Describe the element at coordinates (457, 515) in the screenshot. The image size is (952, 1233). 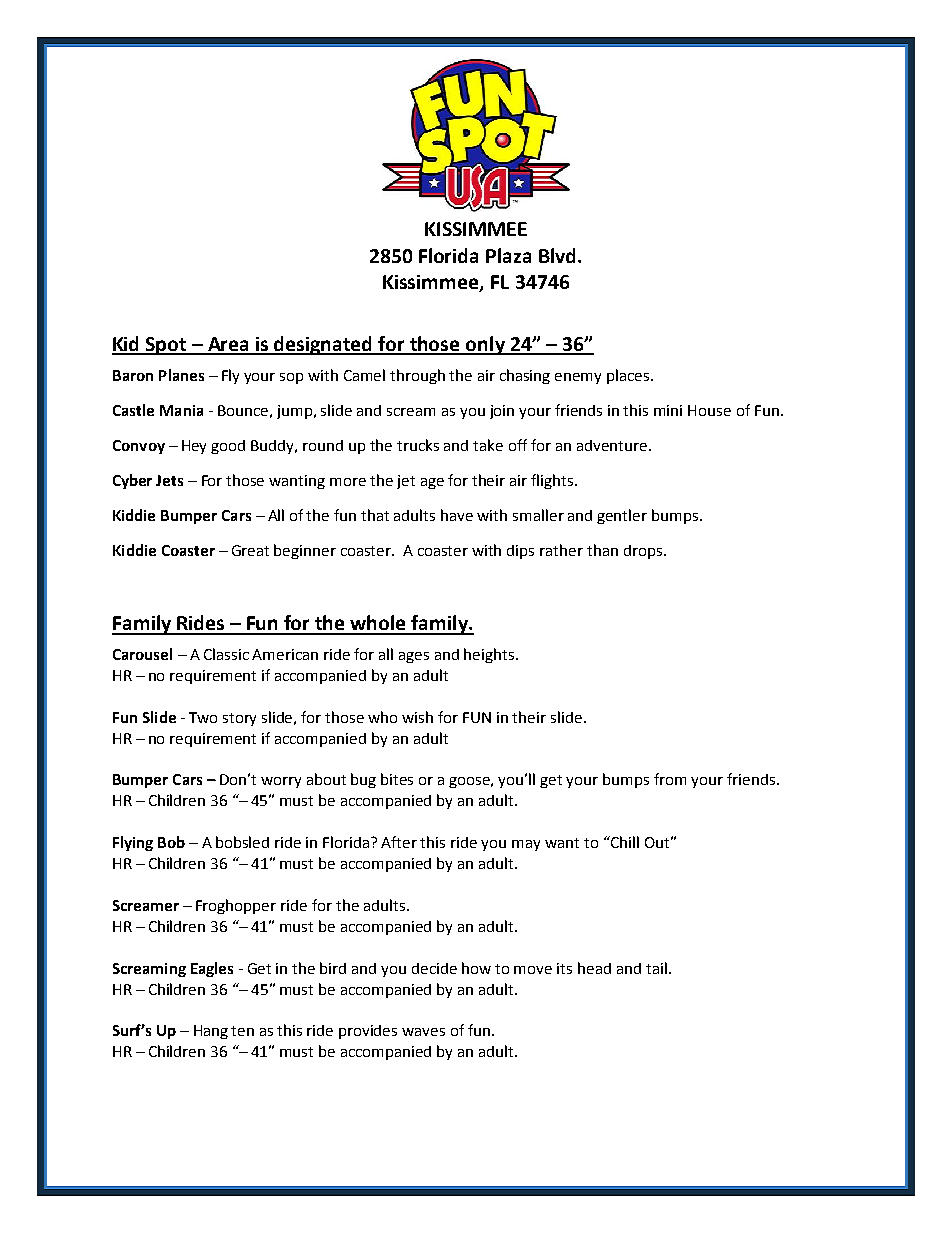
I see `have` at that location.
